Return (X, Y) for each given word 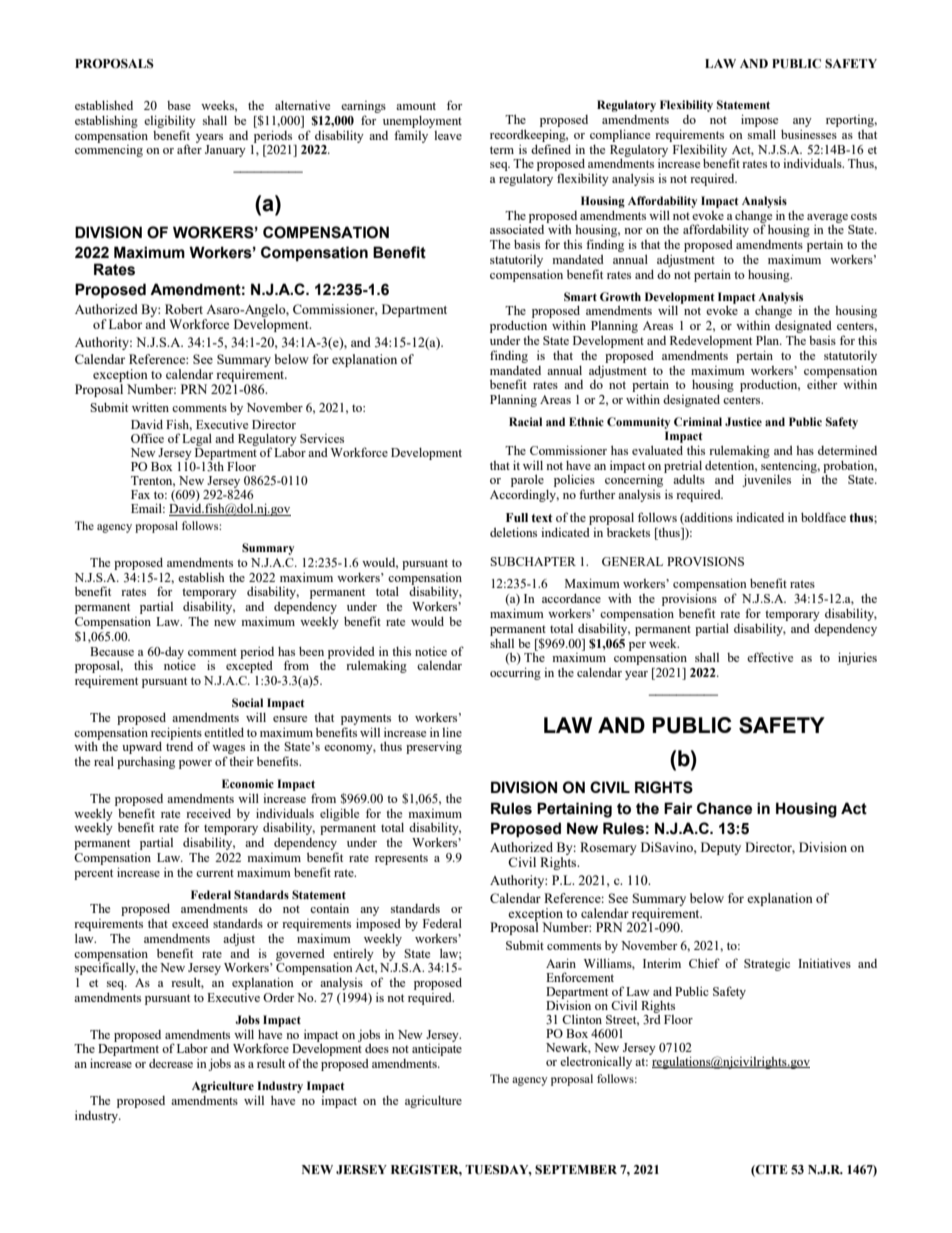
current (215, 873)
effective (770, 657)
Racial (525, 421)
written (150, 407)
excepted (249, 667)
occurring (515, 673)
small (762, 134)
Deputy (721, 848)
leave (448, 135)
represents (401, 859)
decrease (171, 1063)
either (822, 384)
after (189, 149)
